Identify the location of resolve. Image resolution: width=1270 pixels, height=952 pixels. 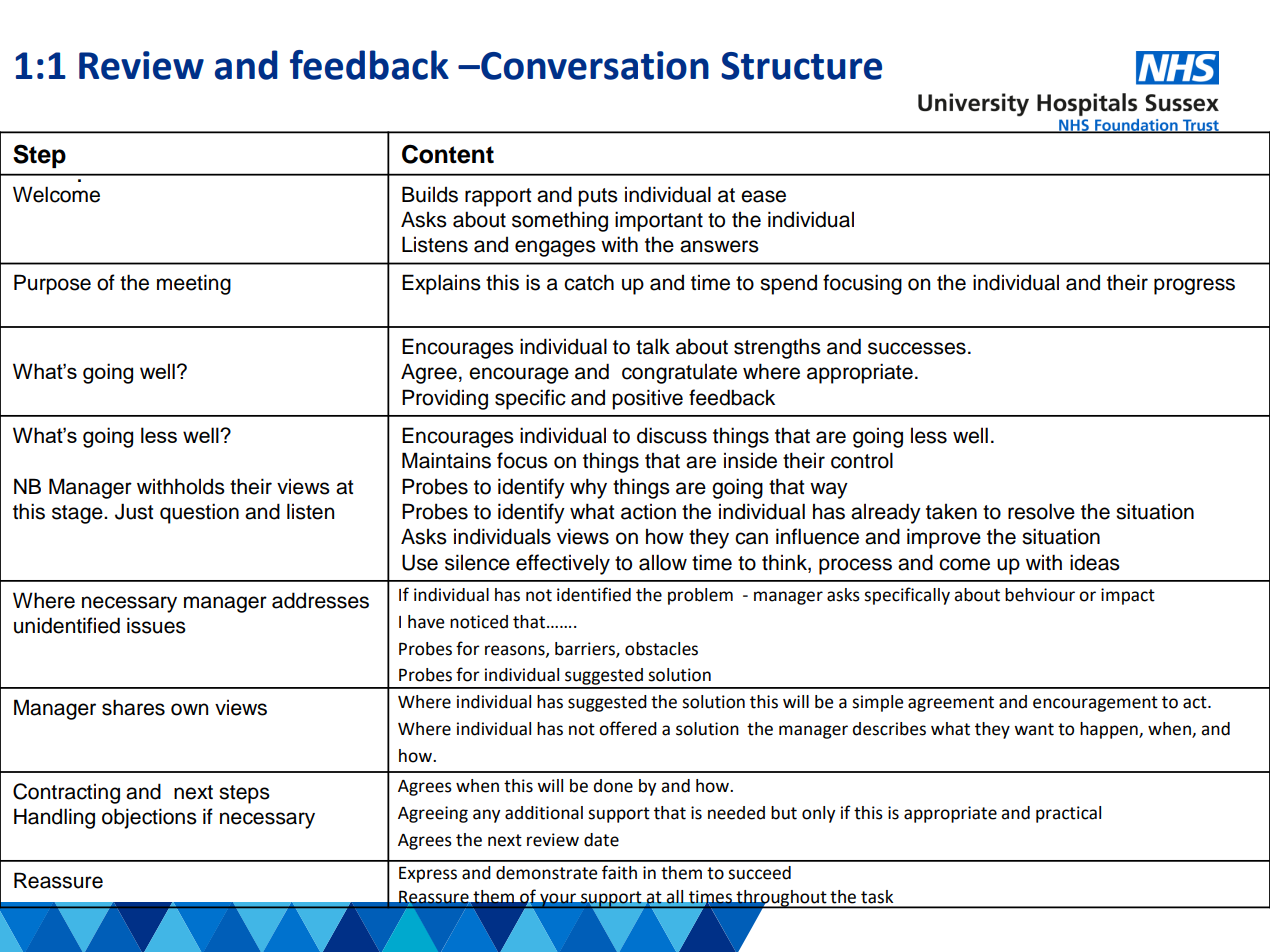
(1041, 511).
